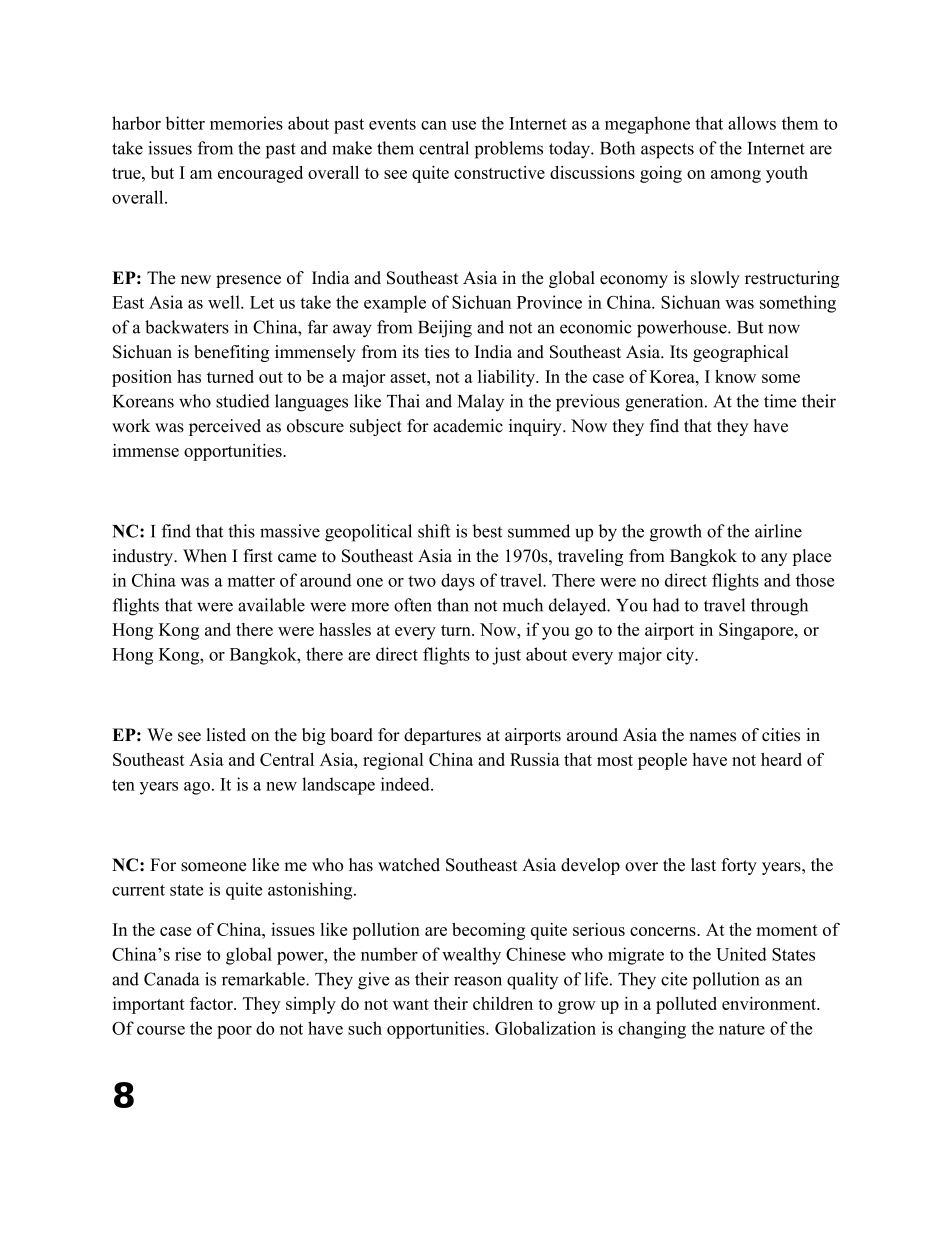  What do you see at coordinates (212, 1003) in the document?
I see `factor` at bounding box center [212, 1003].
